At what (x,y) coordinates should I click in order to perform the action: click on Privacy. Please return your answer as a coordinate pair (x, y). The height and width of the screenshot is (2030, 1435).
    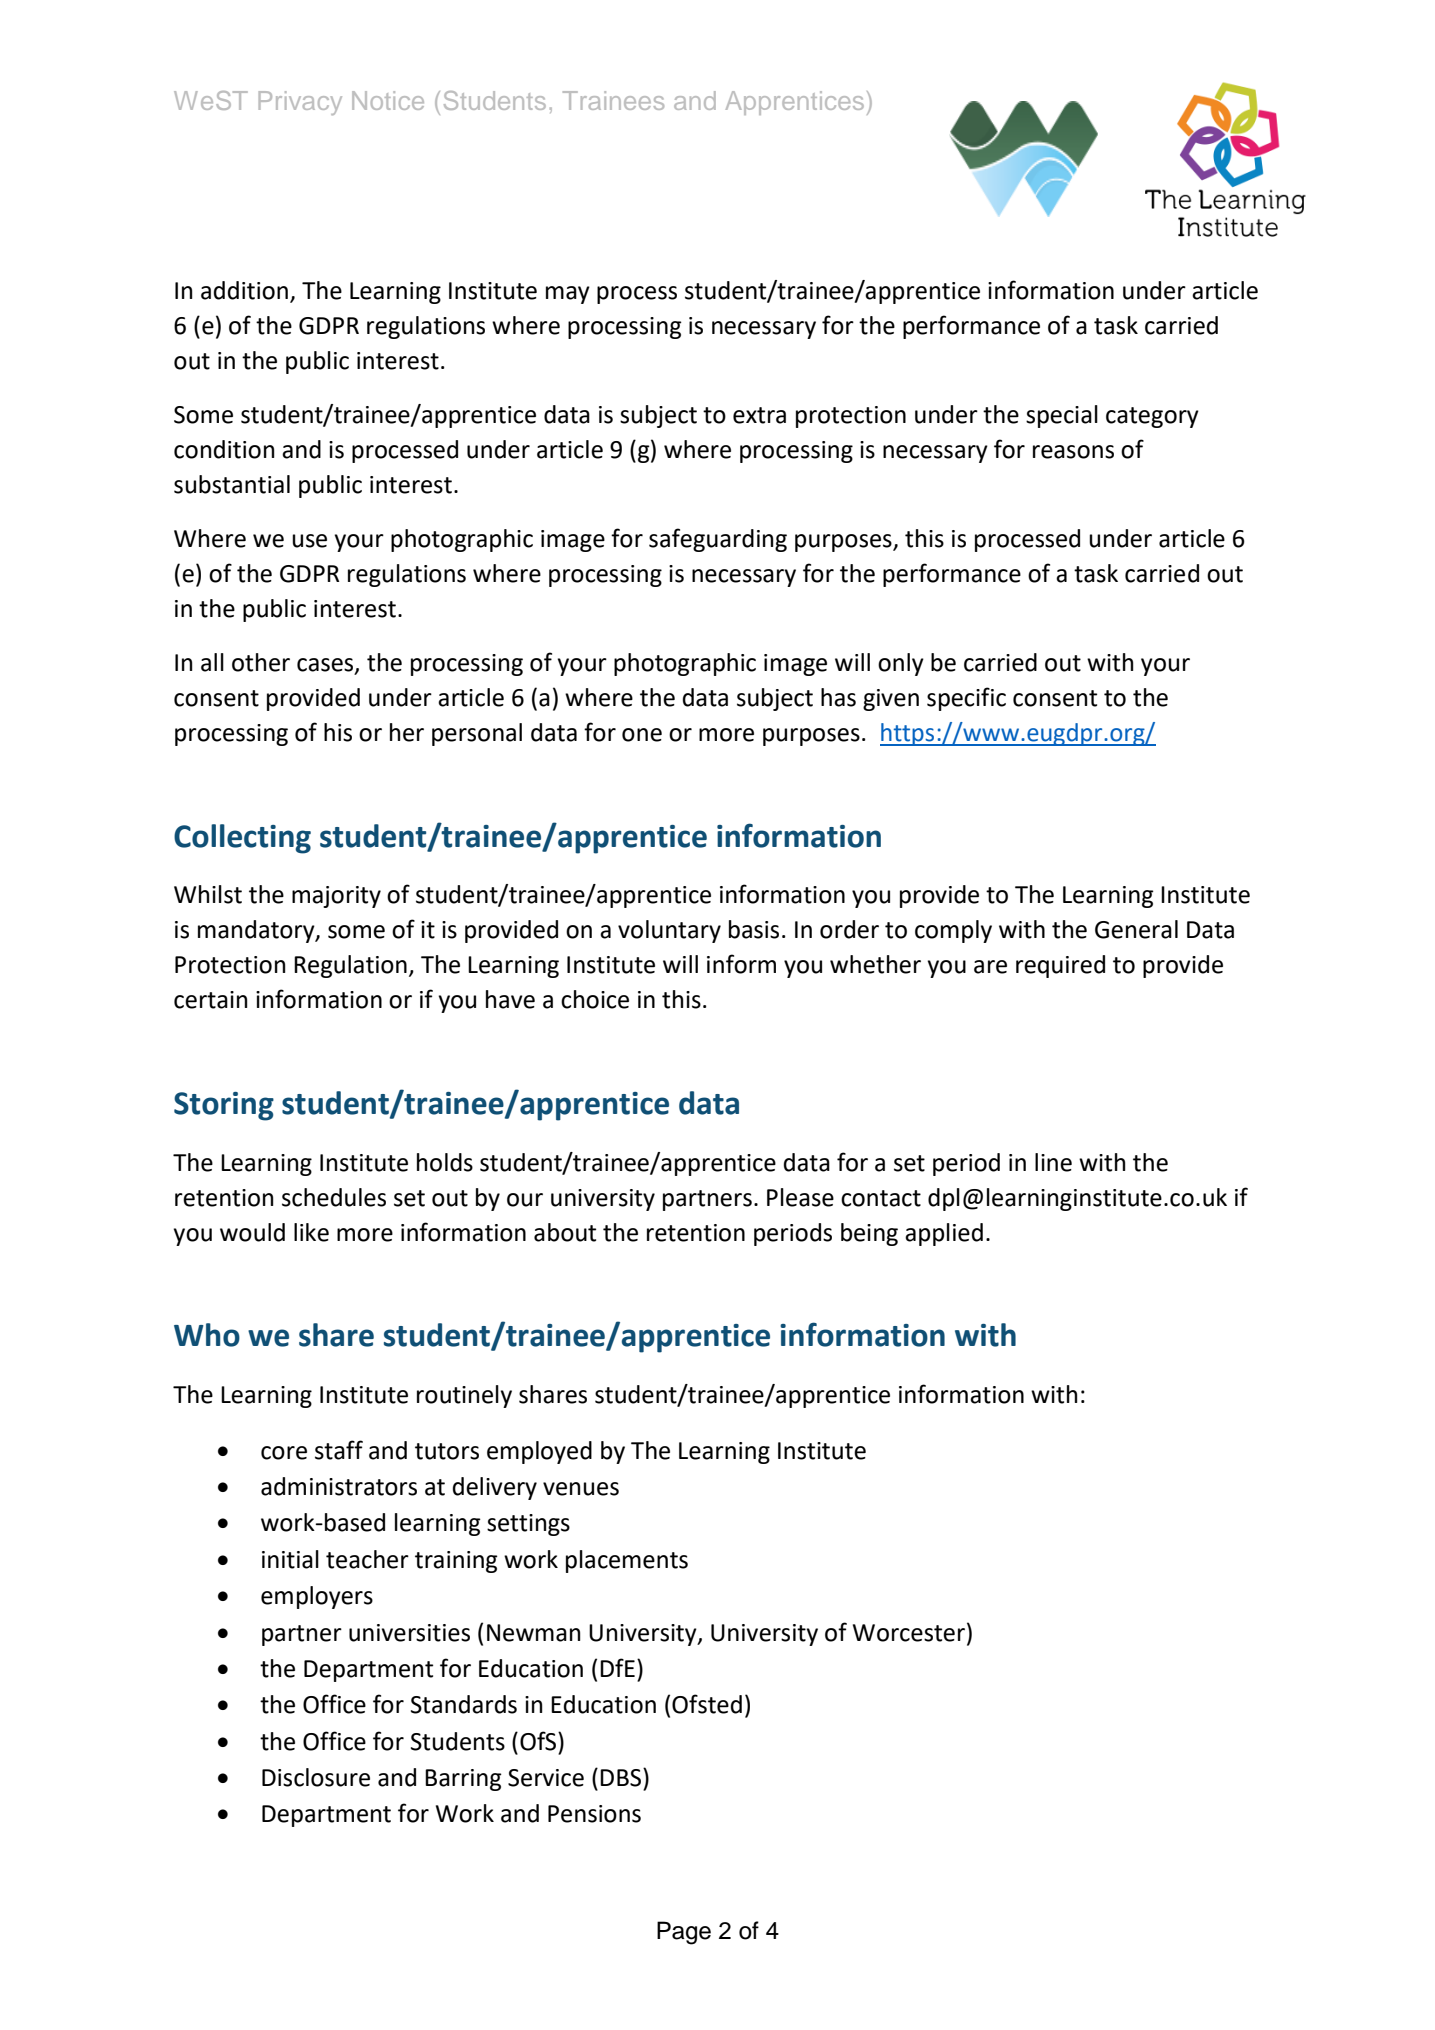
    Looking at the image, I should click on (300, 103).
